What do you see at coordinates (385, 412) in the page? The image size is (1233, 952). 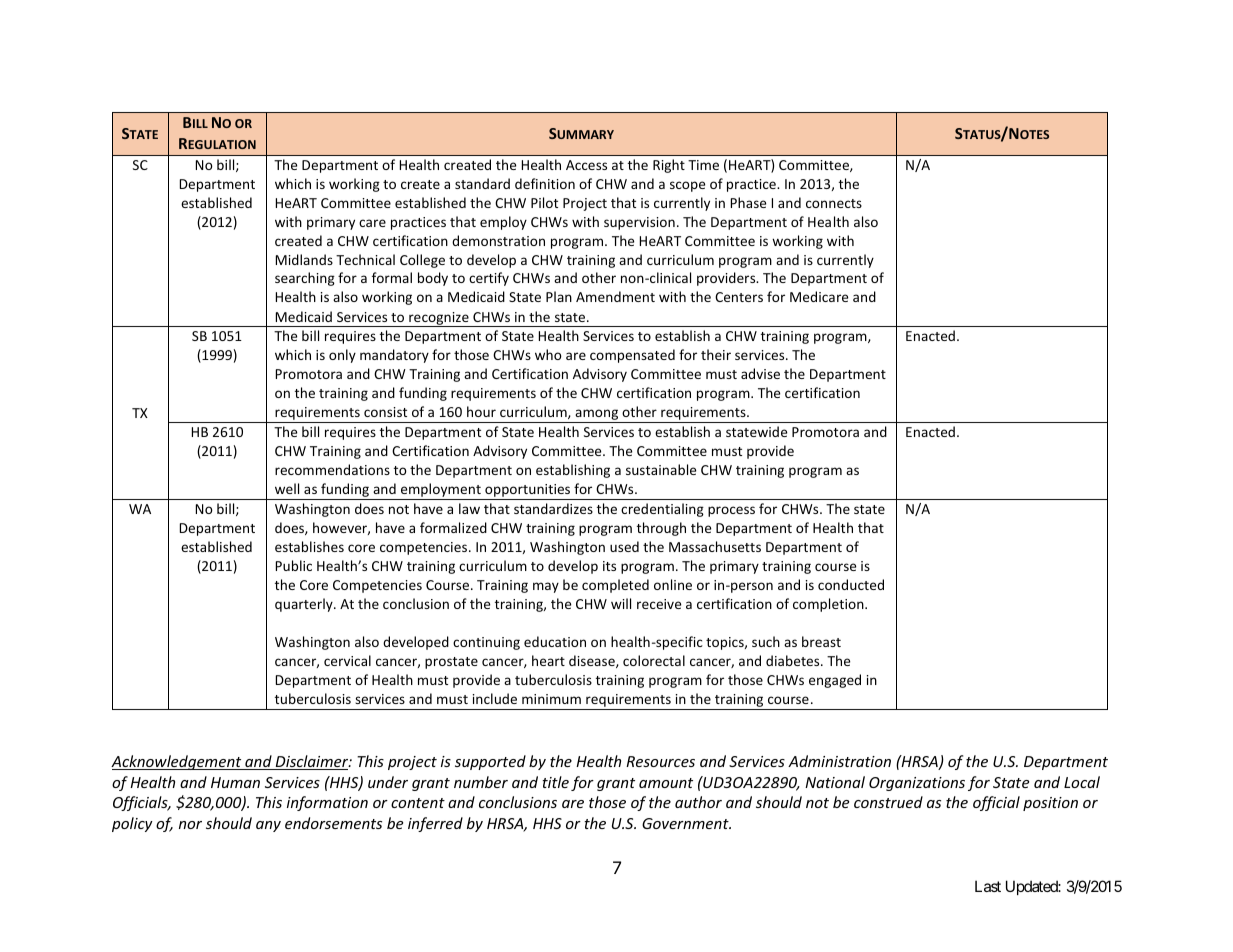 I see `consist` at bounding box center [385, 412].
